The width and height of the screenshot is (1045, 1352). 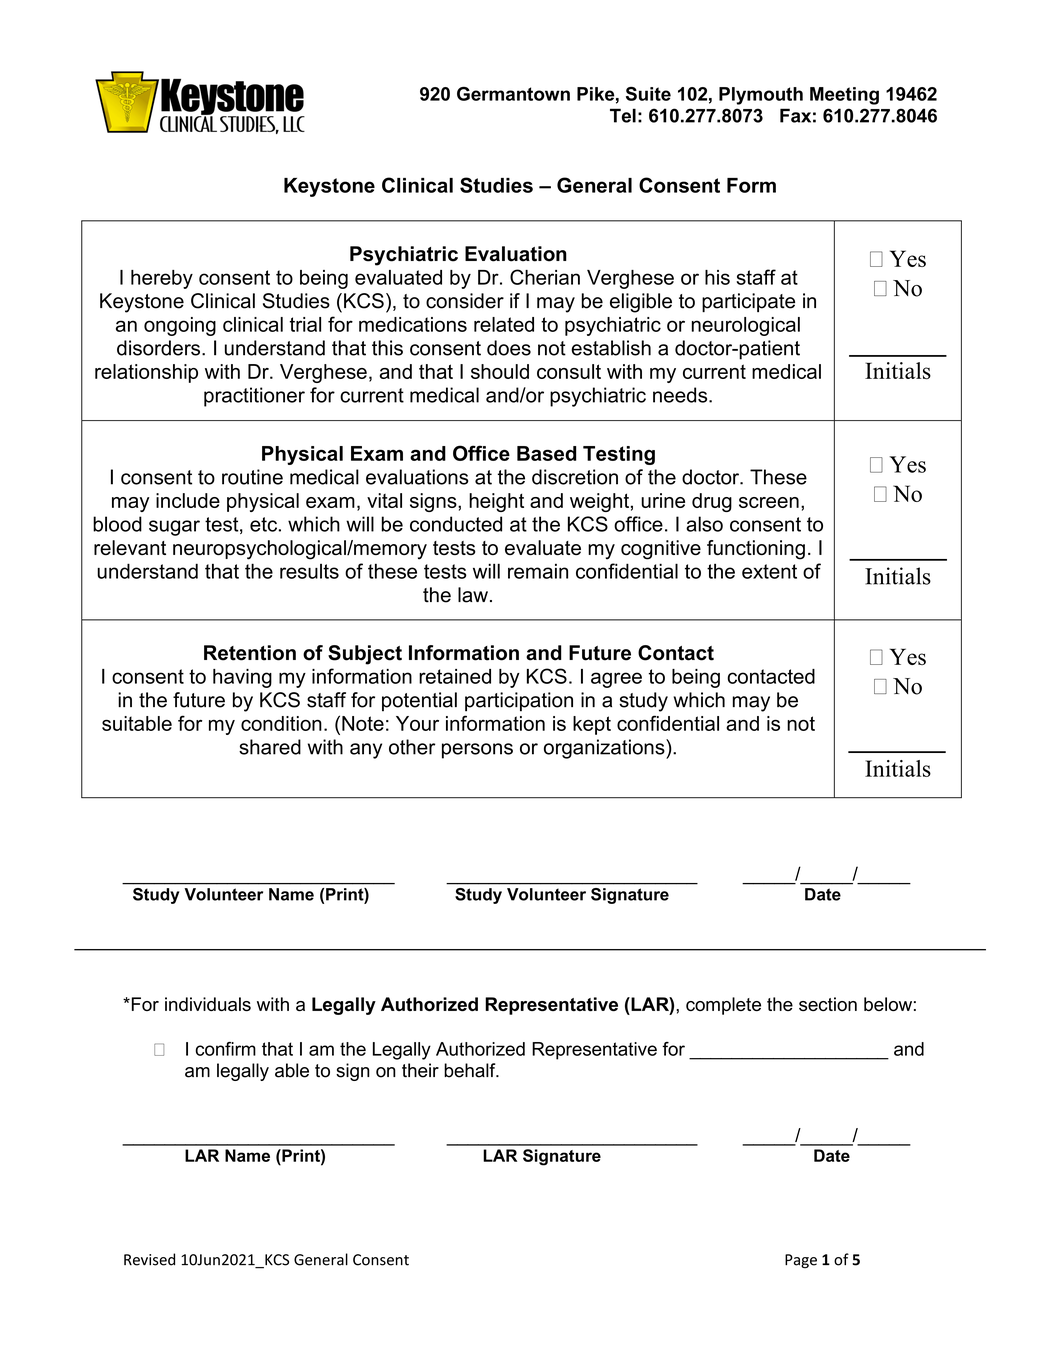 What do you see at coordinates (270, 747) in the screenshot?
I see `shared` at bounding box center [270, 747].
